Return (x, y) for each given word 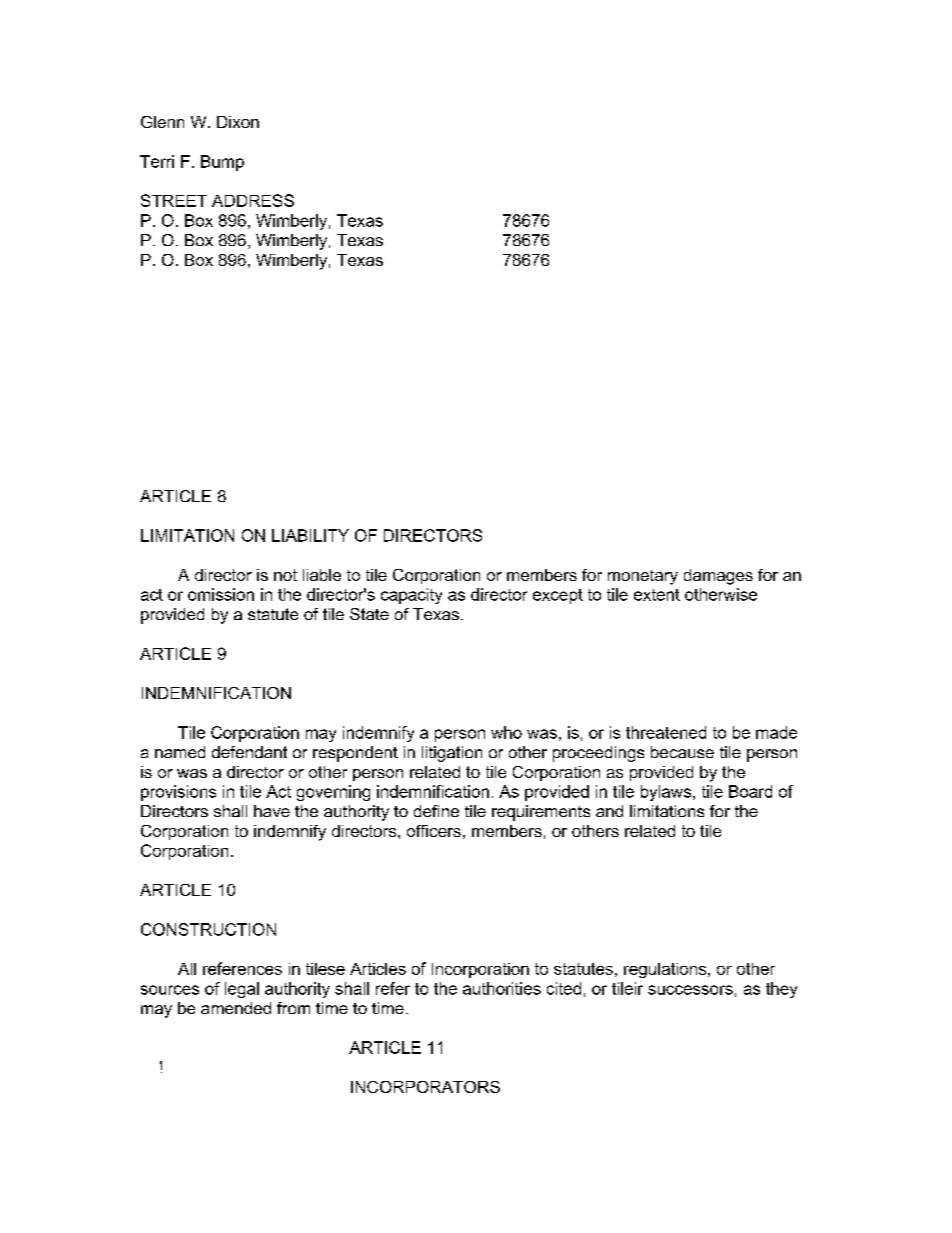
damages (718, 577)
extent (657, 595)
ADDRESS (253, 200)
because (682, 752)
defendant (249, 752)
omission (221, 594)
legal (242, 990)
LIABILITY (310, 535)
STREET (174, 200)
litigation (452, 754)
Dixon (238, 122)
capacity (411, 596)
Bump (222, 163)
